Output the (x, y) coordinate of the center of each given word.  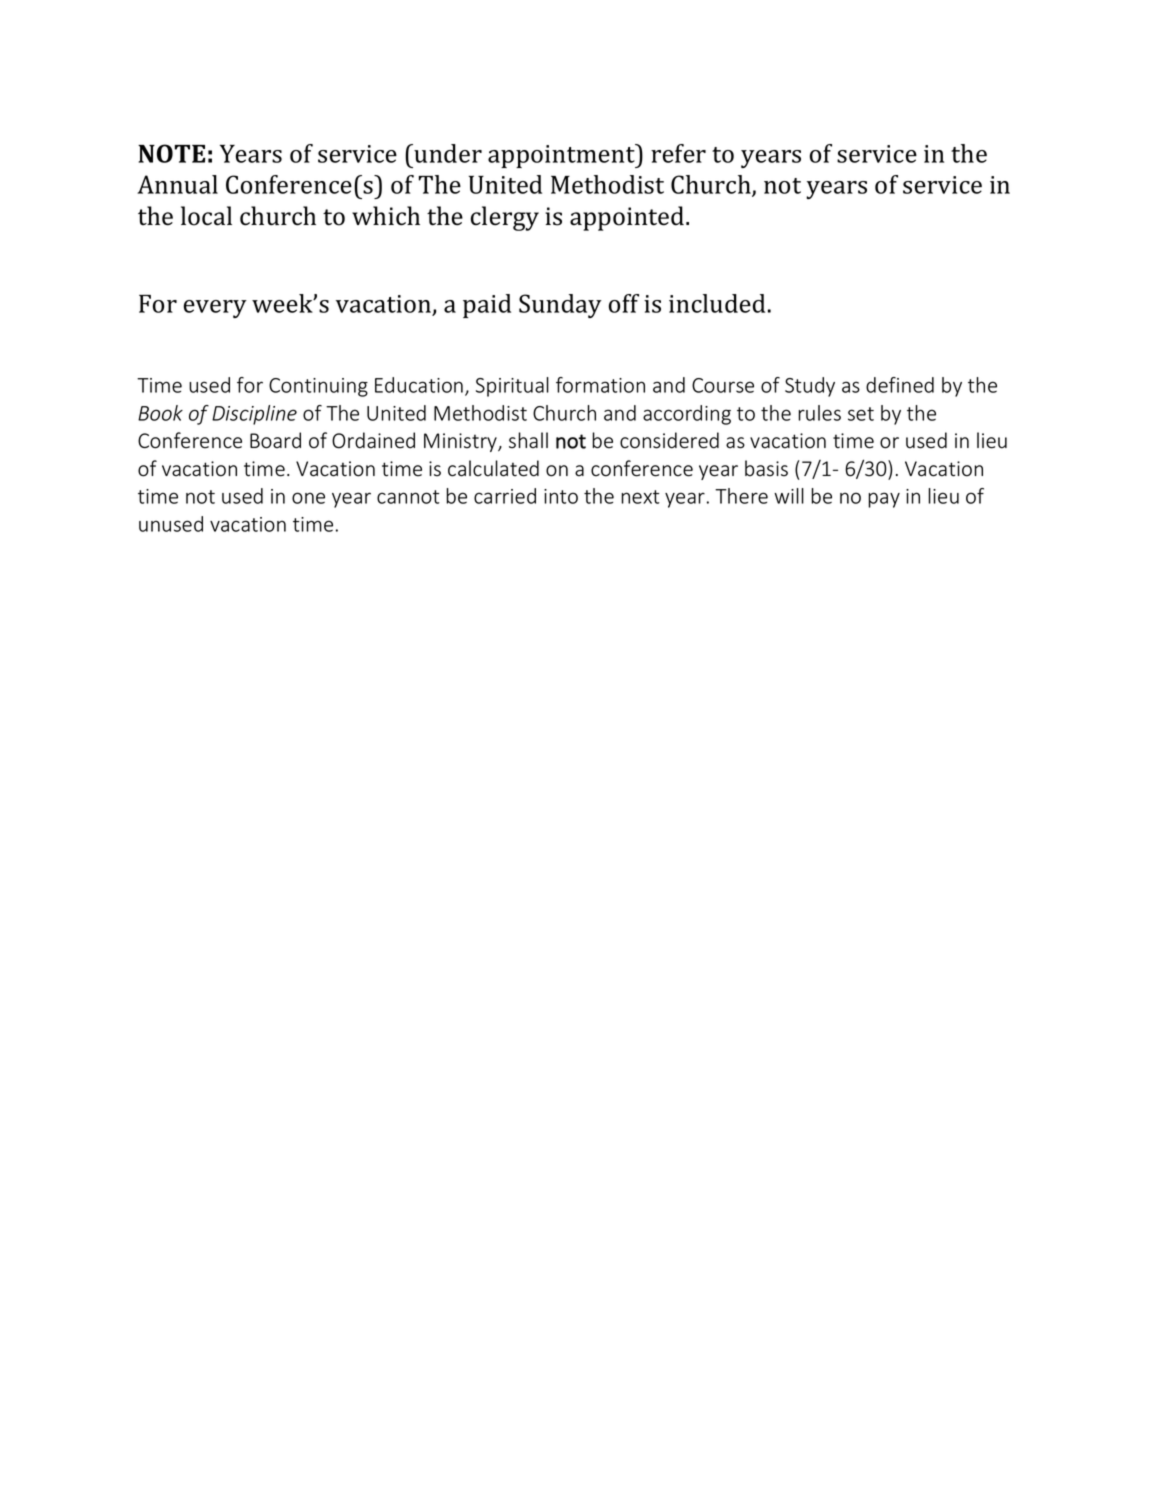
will (789, 496)
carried (505, 496)
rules (819, 413)
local (206, 216)
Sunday (560, 306)
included (717, 303)
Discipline (254, 415)
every (215, 309)
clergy (505, 218)
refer (678, 153)
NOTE (171, 153)
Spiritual (512, 387)
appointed (628, 218)
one (308, 498)
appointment (562, 156)
